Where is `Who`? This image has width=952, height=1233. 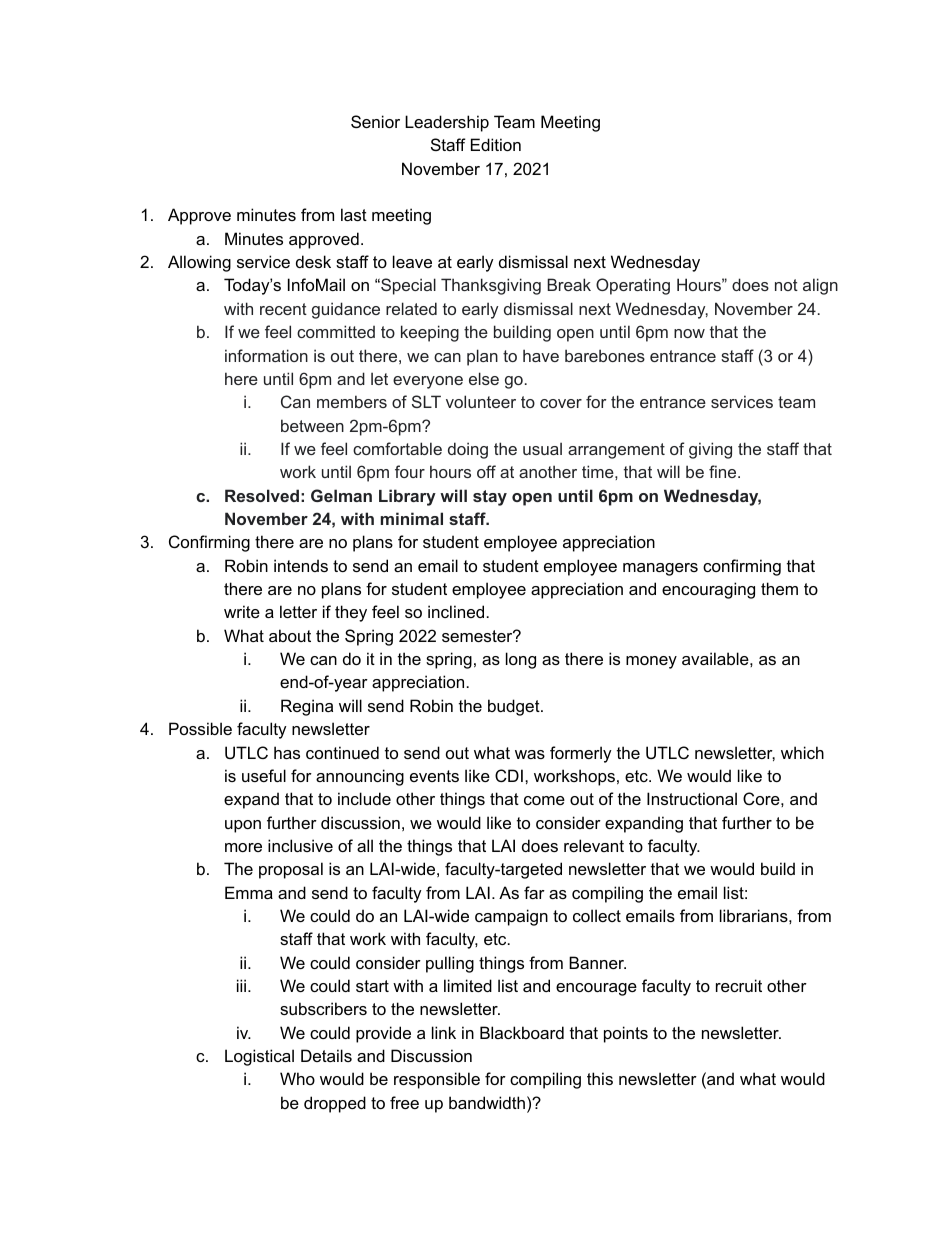
Who is located at coordinates (297, 1078).
